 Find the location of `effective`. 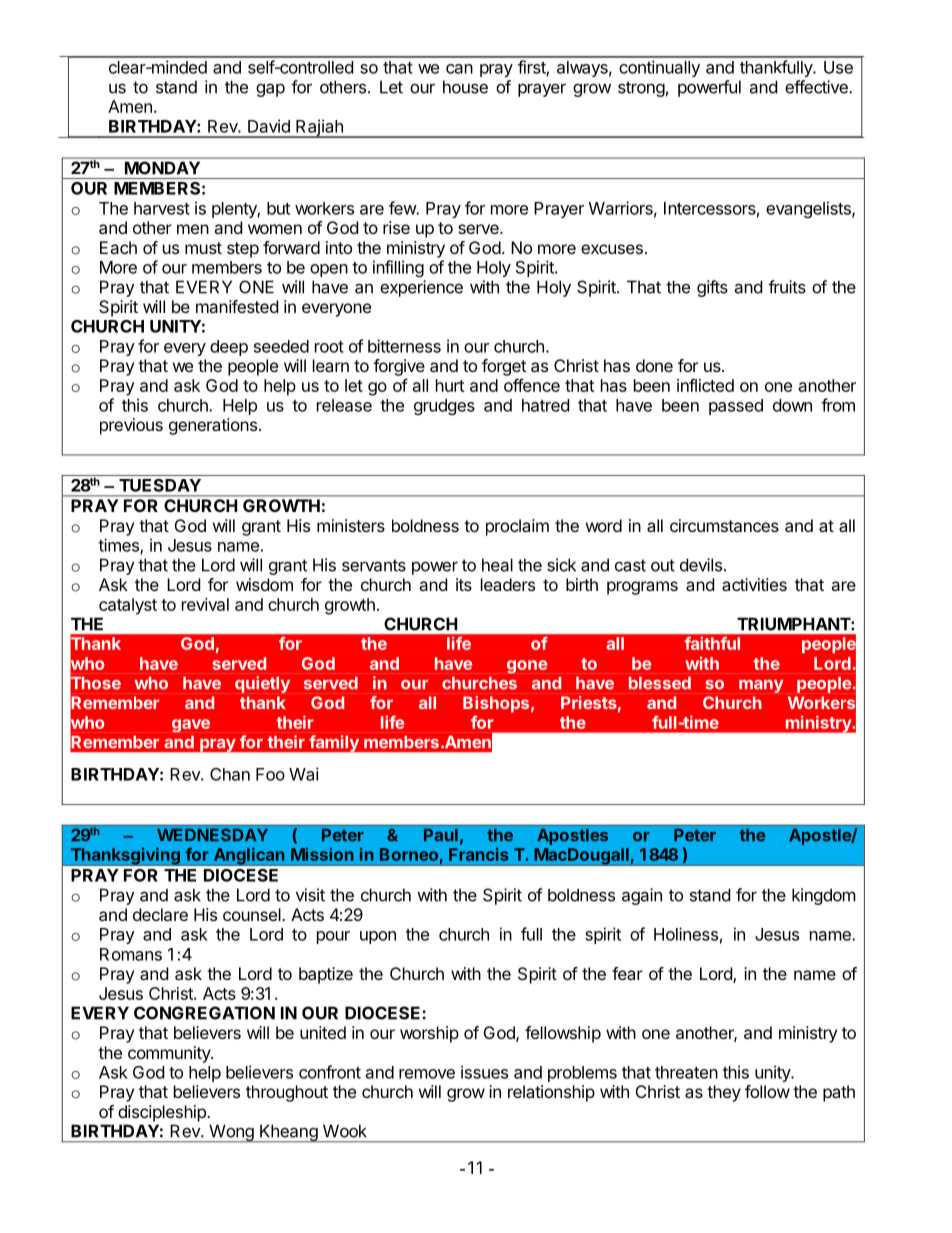

effective is located at coordinates (817, 87).
